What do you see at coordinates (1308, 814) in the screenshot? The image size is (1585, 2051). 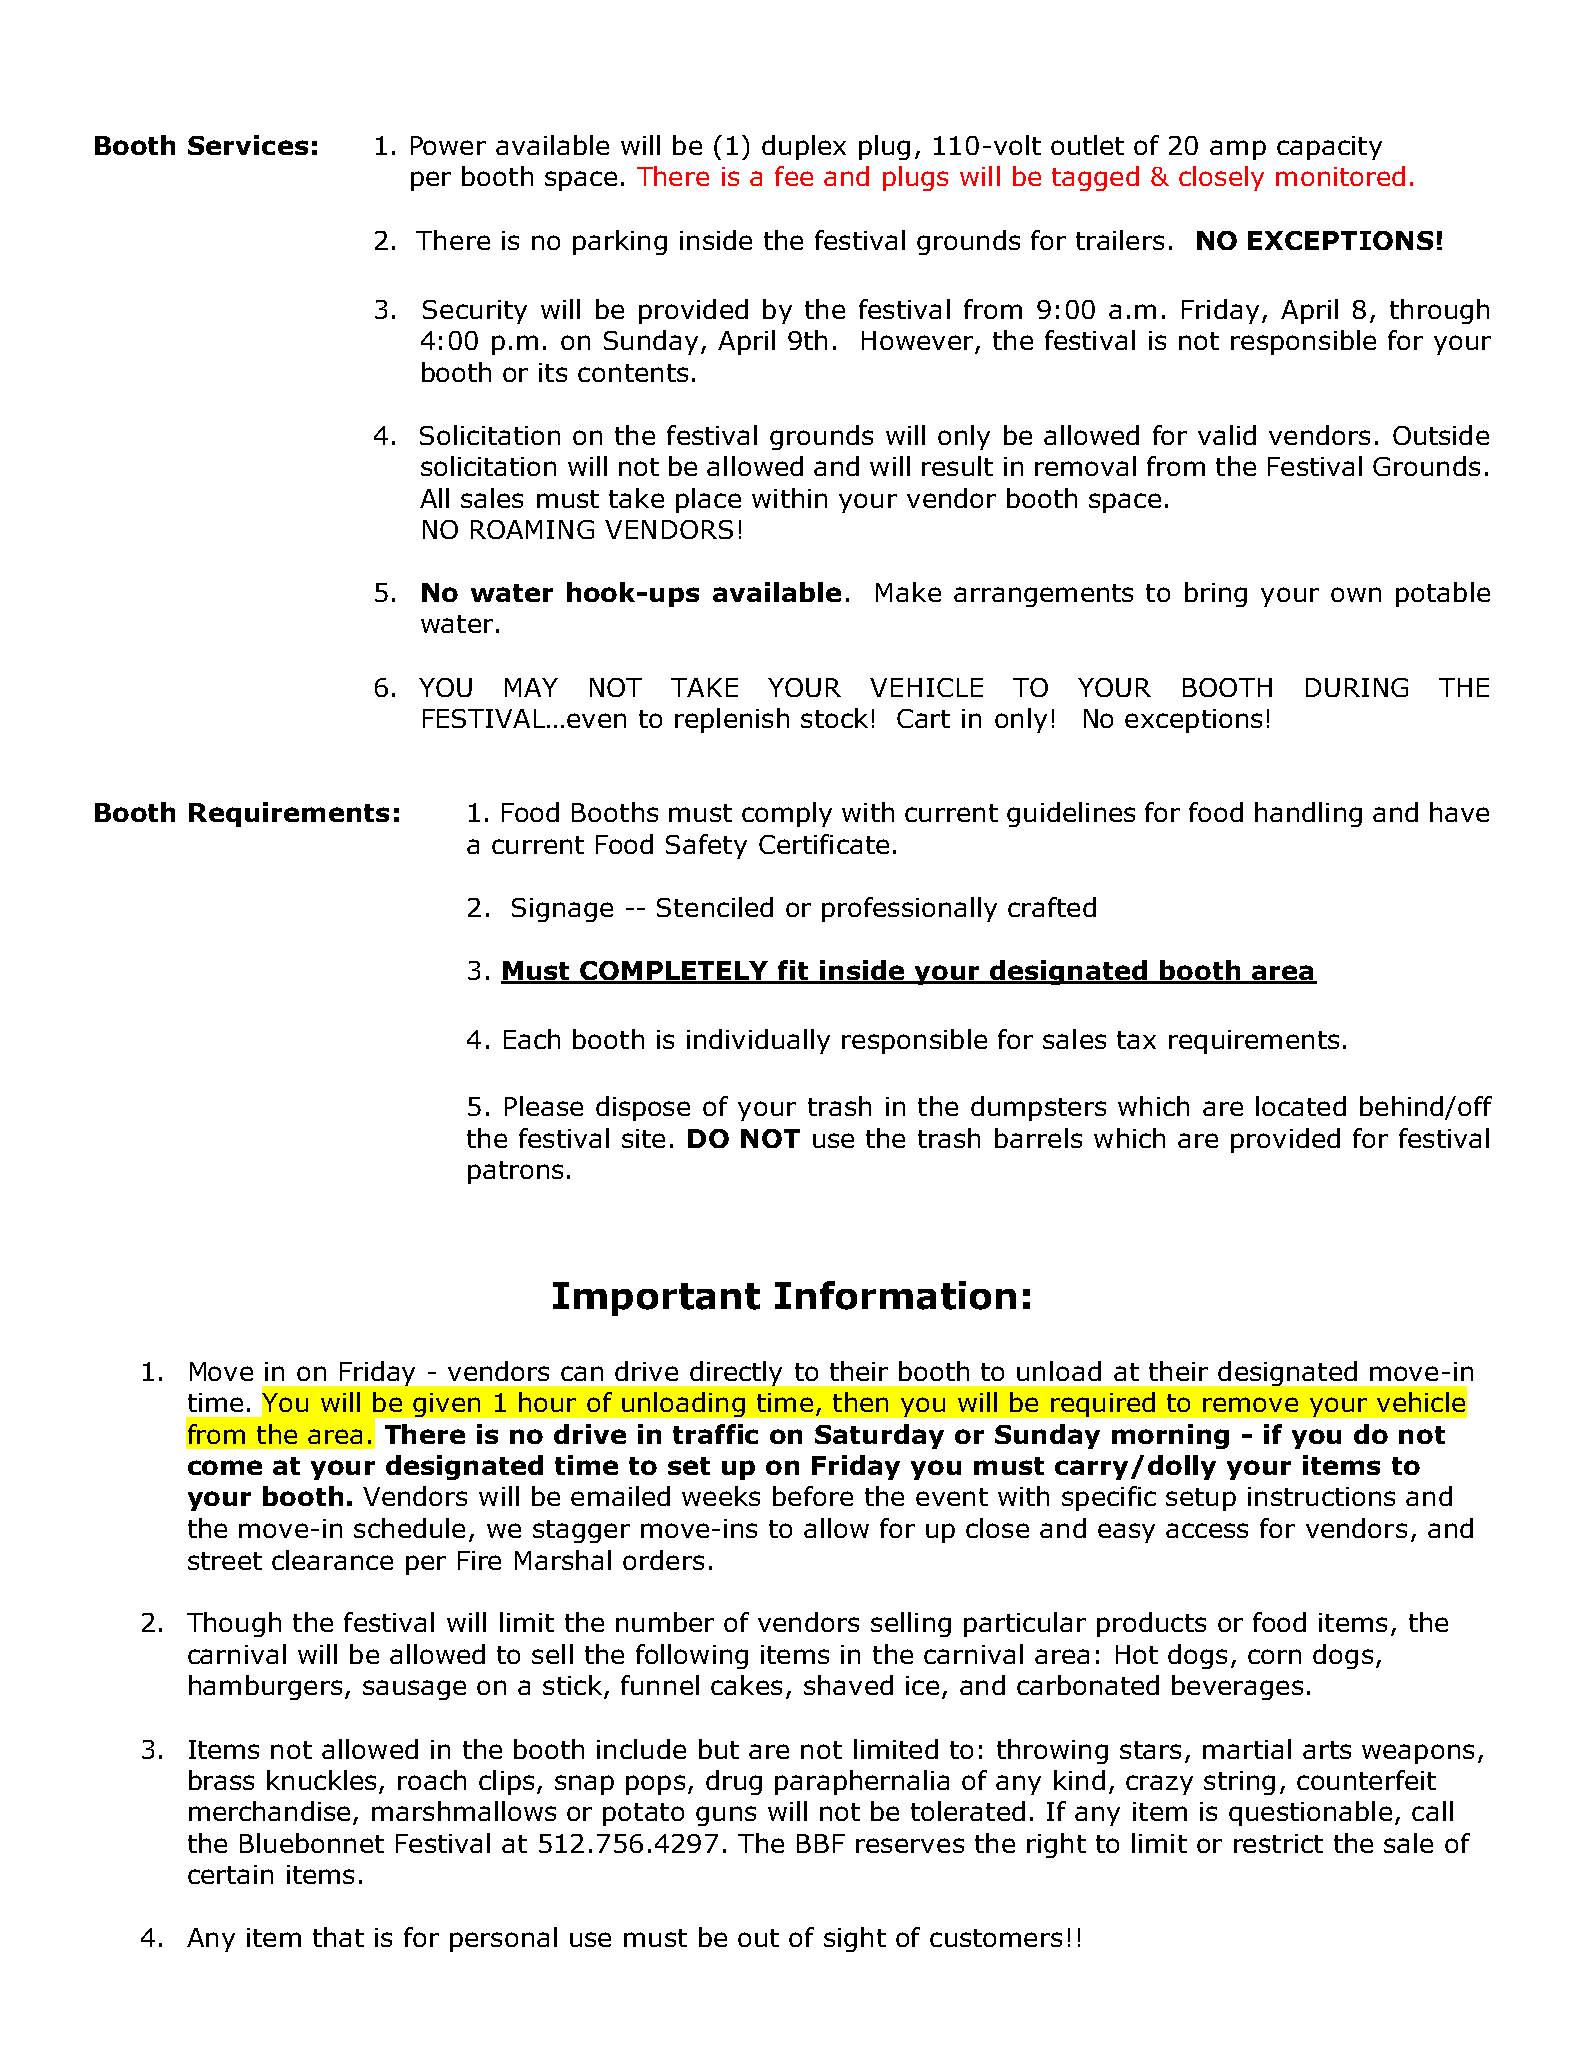 I see `handling` at bounding box center [1308, 814].
